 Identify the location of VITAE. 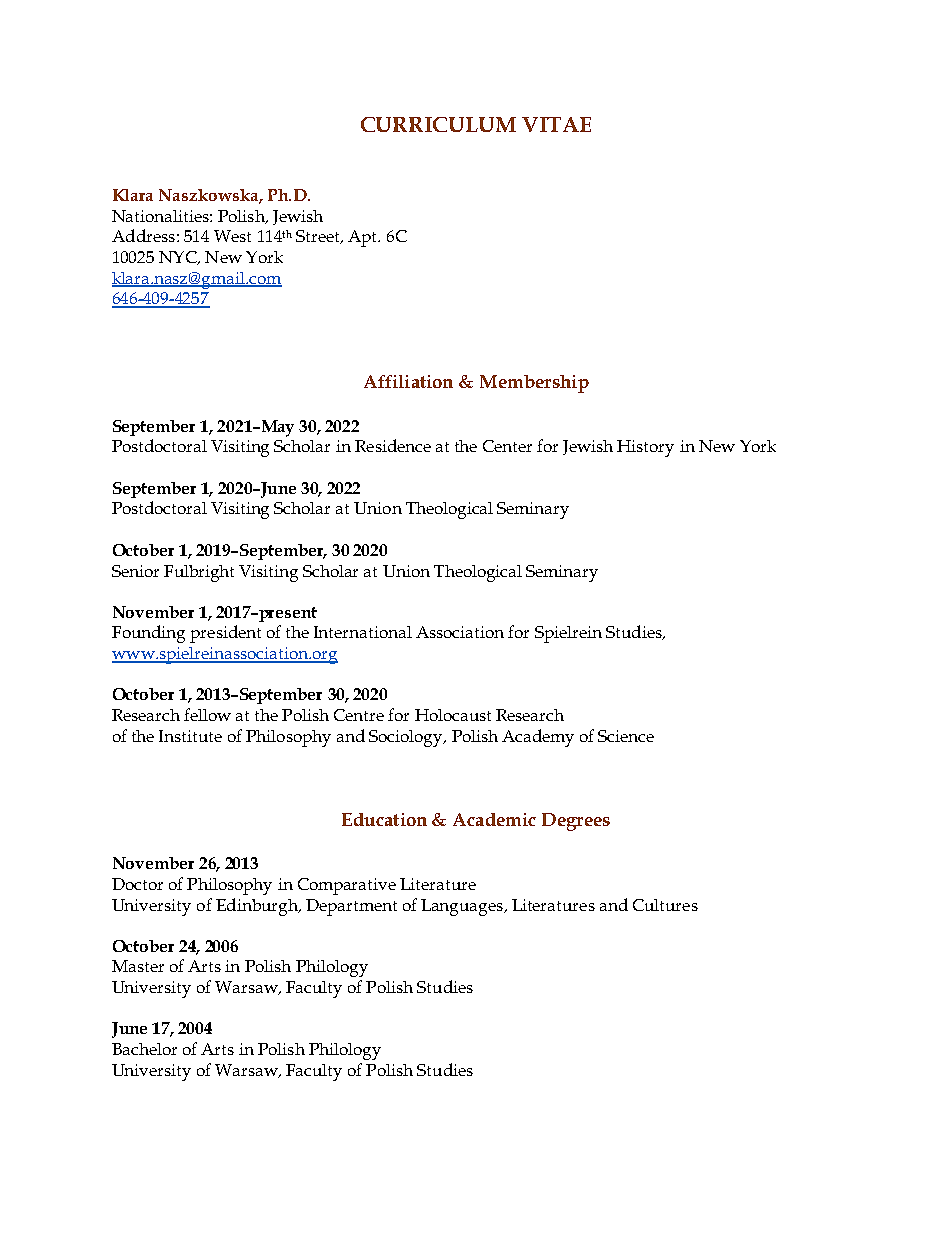
(556, 124).
